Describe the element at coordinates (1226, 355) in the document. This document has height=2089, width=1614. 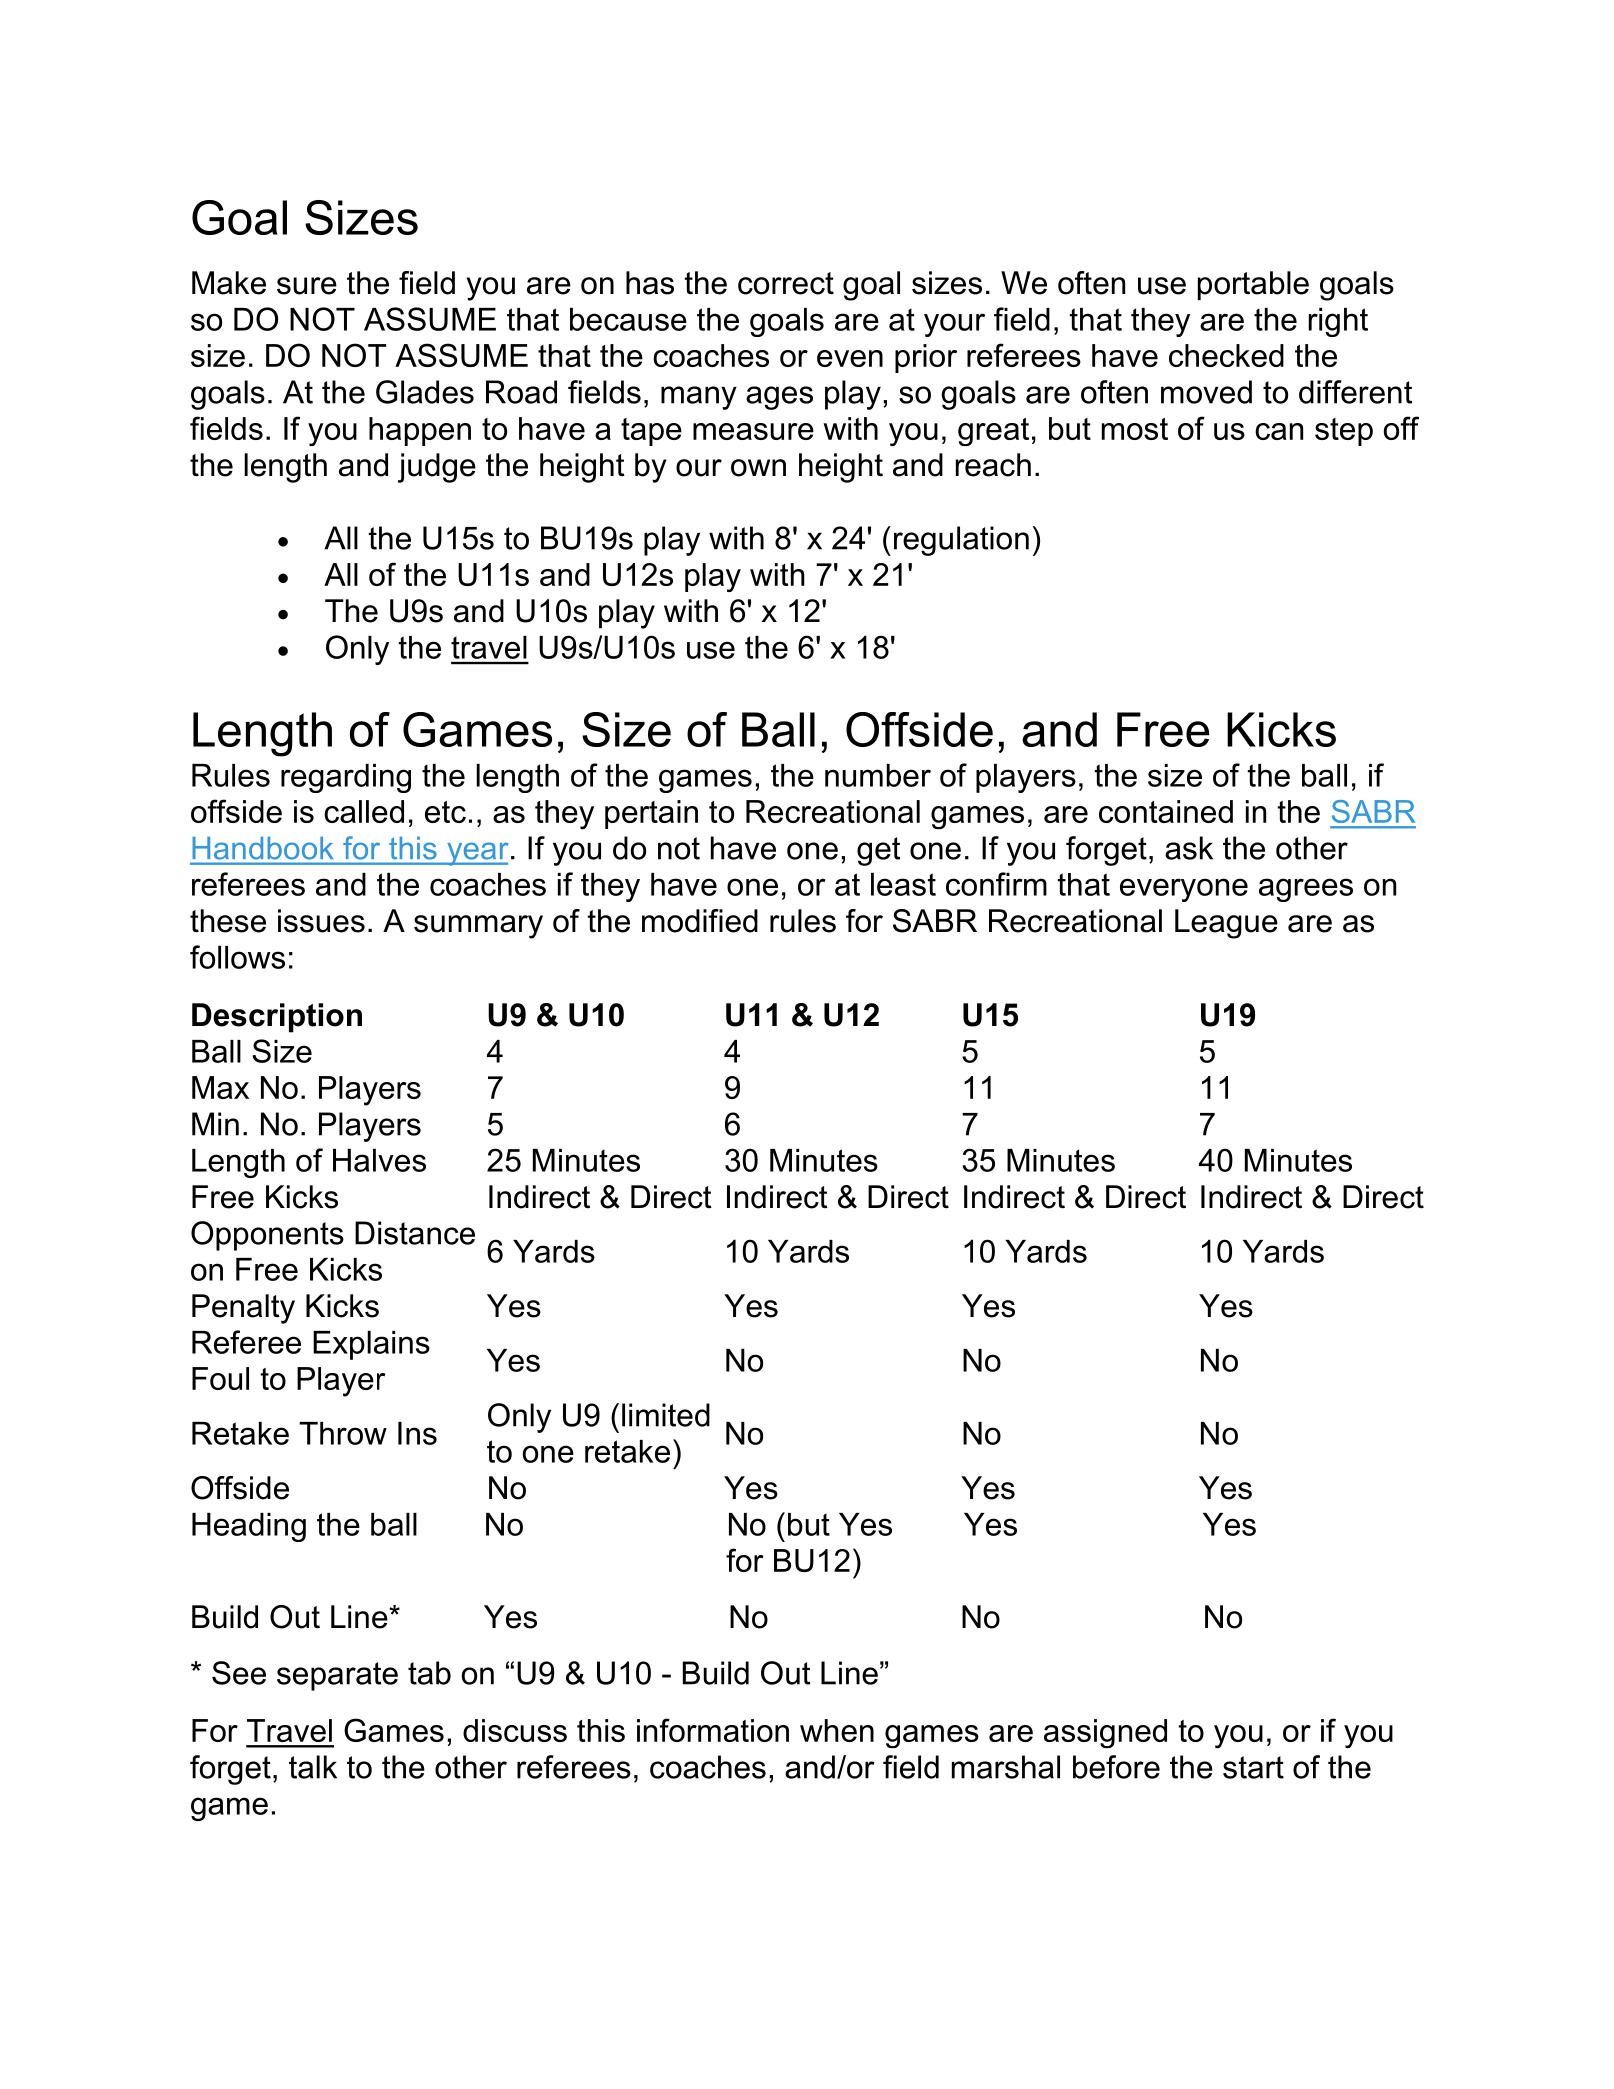
I see `checked` at that location.
